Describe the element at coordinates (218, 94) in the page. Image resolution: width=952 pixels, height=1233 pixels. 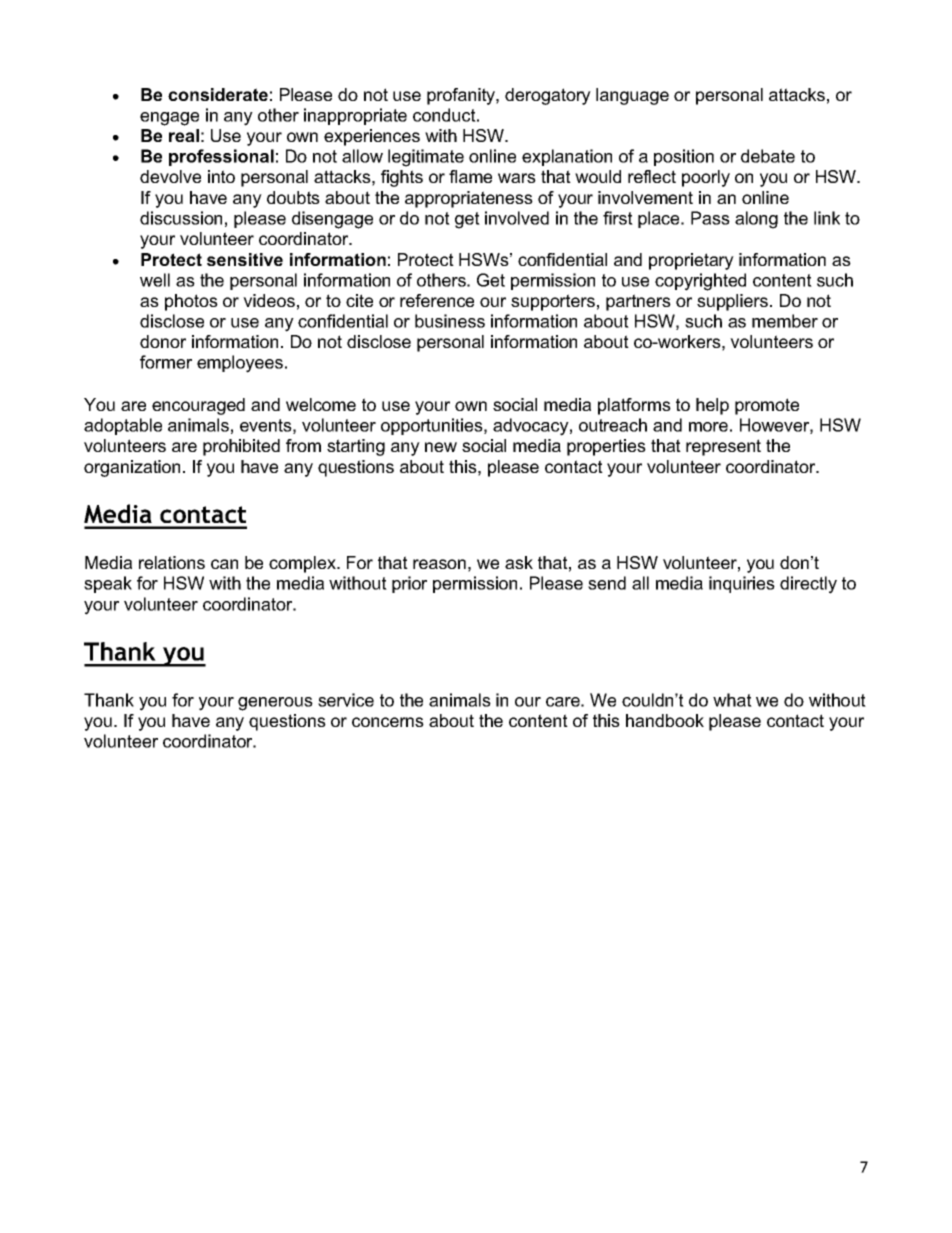
I see `considerate` at that location.
